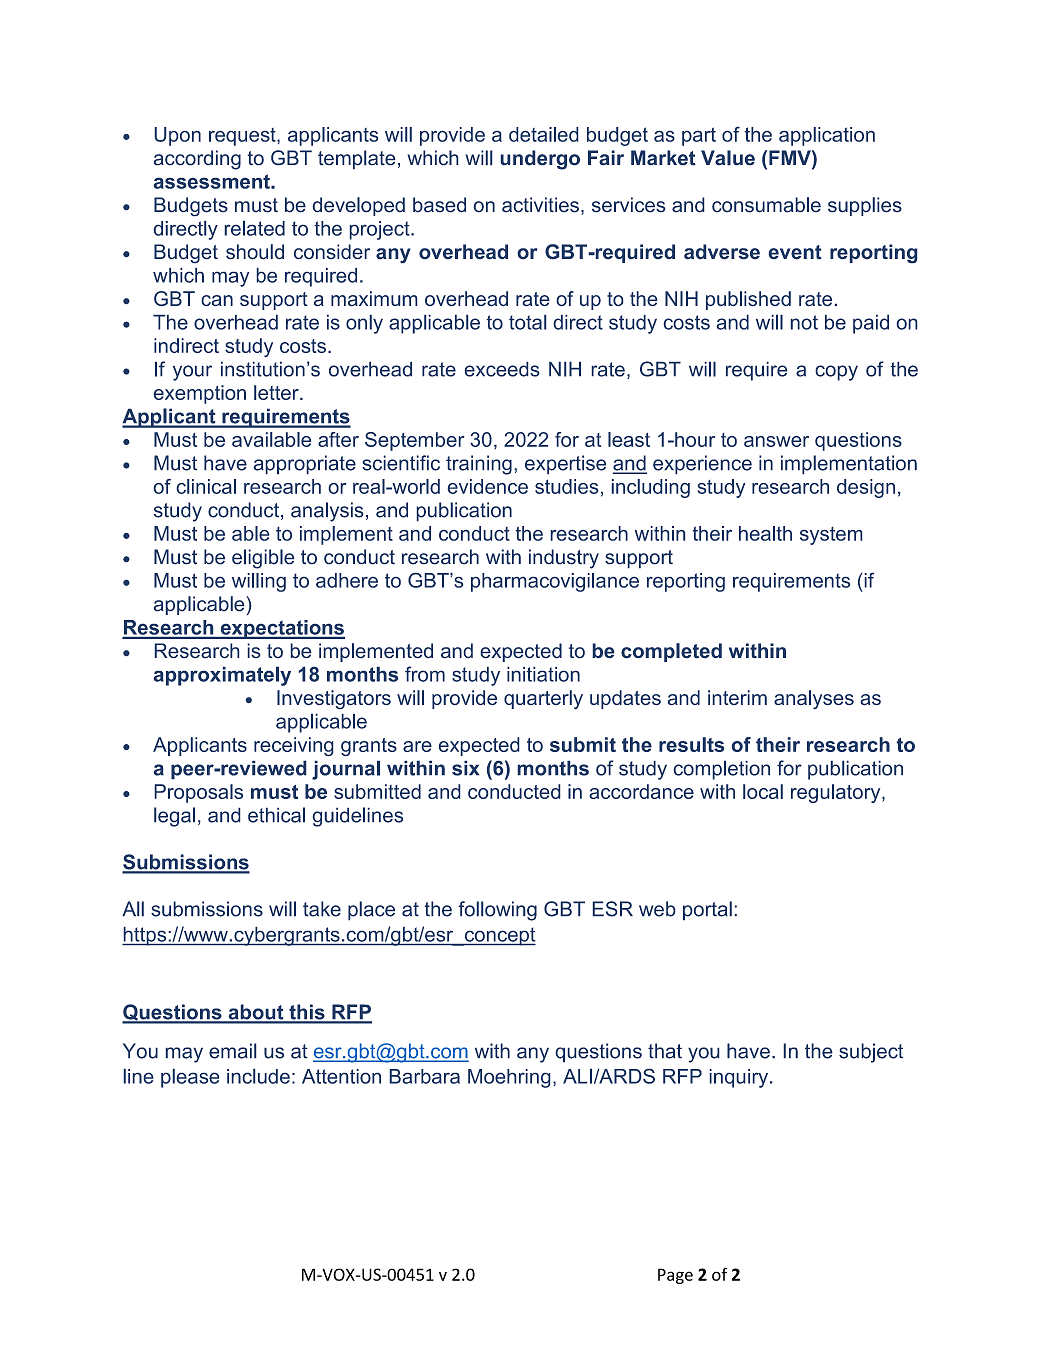 Image resolution: width=1041 pixels, height=1347 pixels. Describe the element at coordinates (675, 1276) in the screenshot. I see `Page` at that location.
